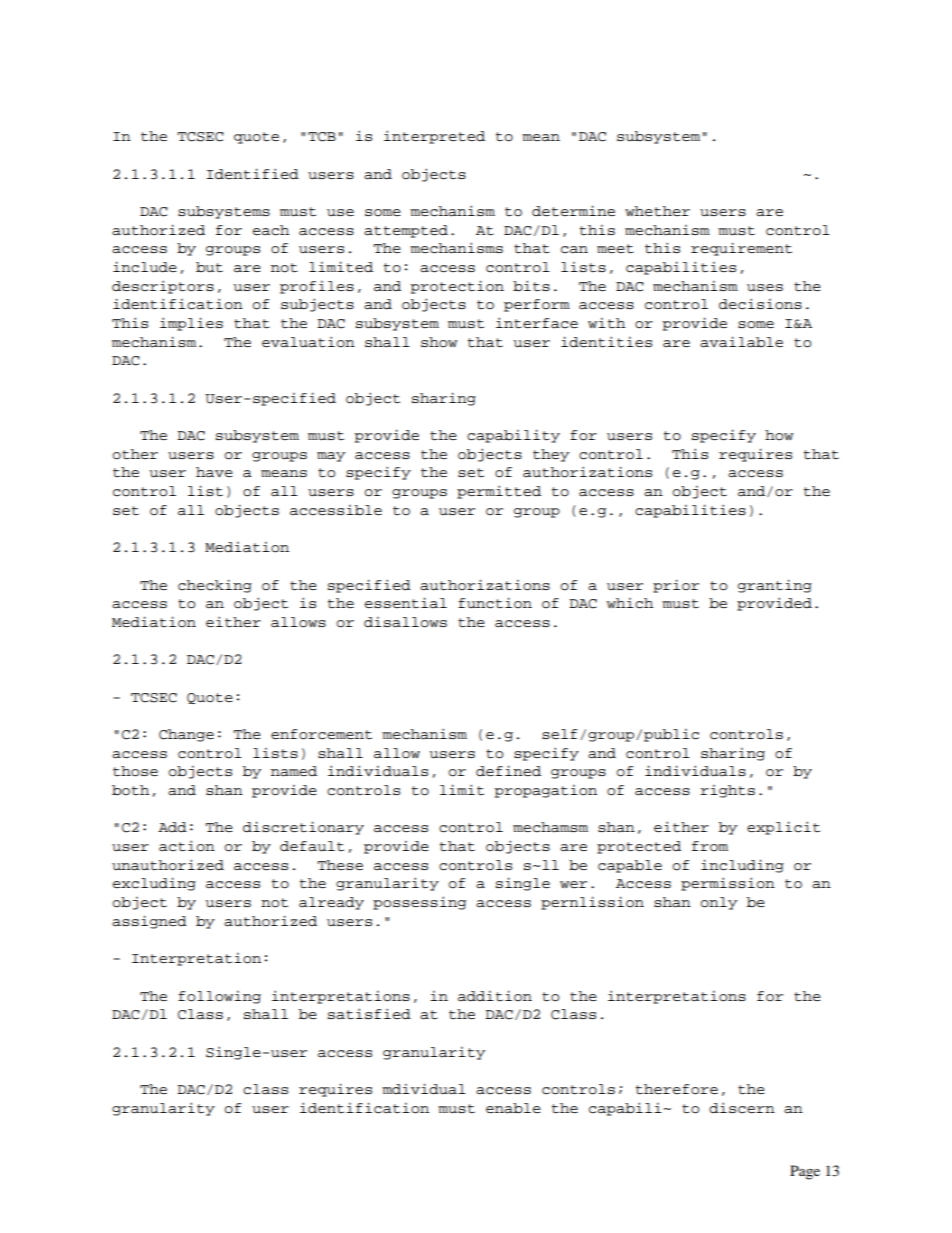  Describe the element at coordinates (676, 586) in the screenshot. I see `prior` at that location.
